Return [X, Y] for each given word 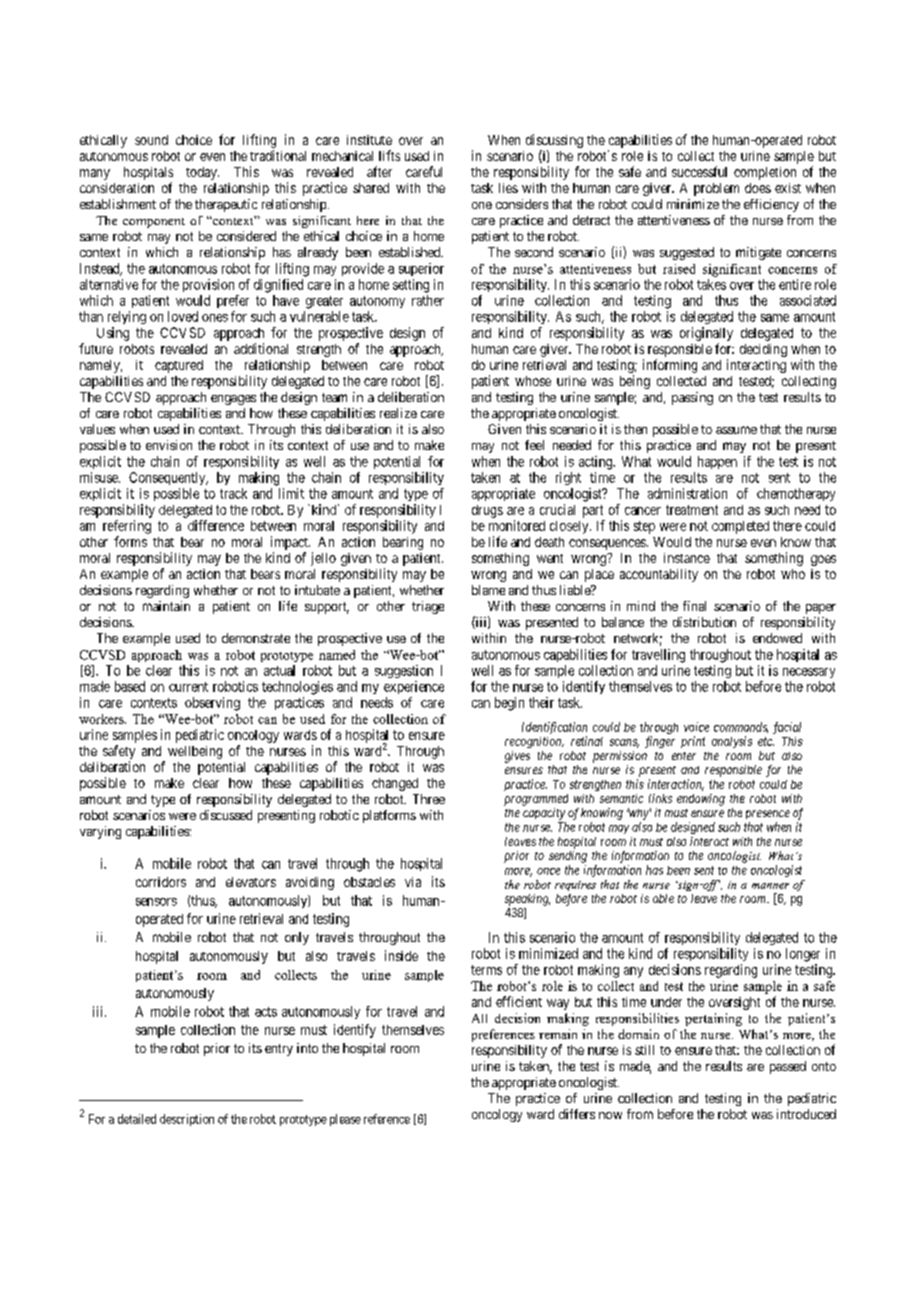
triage [428, 607]
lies [508, 188]
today [202, 173]
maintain [166, 606]
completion [765, 173]
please [345, 1120]
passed [788, 1067]
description [187, 1120]
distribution [704, 622]
